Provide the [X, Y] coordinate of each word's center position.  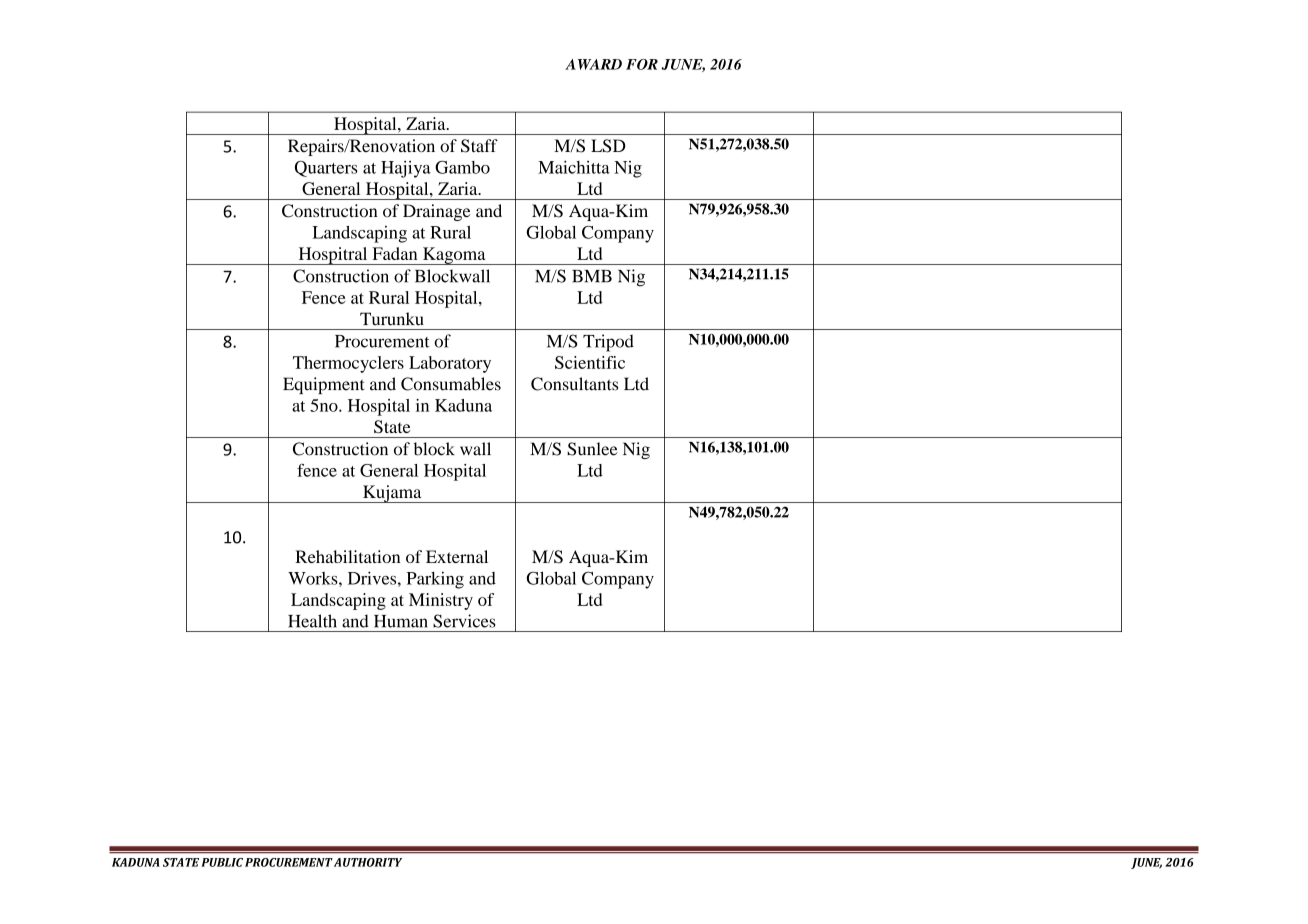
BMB [592, 276]
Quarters [326, 169]
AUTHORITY [368, 862]
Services [464, 621]
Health [312, 621]
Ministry [441, 601]
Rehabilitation [347, 556]
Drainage [437, 212]
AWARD [593, 64]
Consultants [574, 384]
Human [401, 621]
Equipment [324, 385]
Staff [479, 146]
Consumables [451, 384]
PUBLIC [222, 862]
